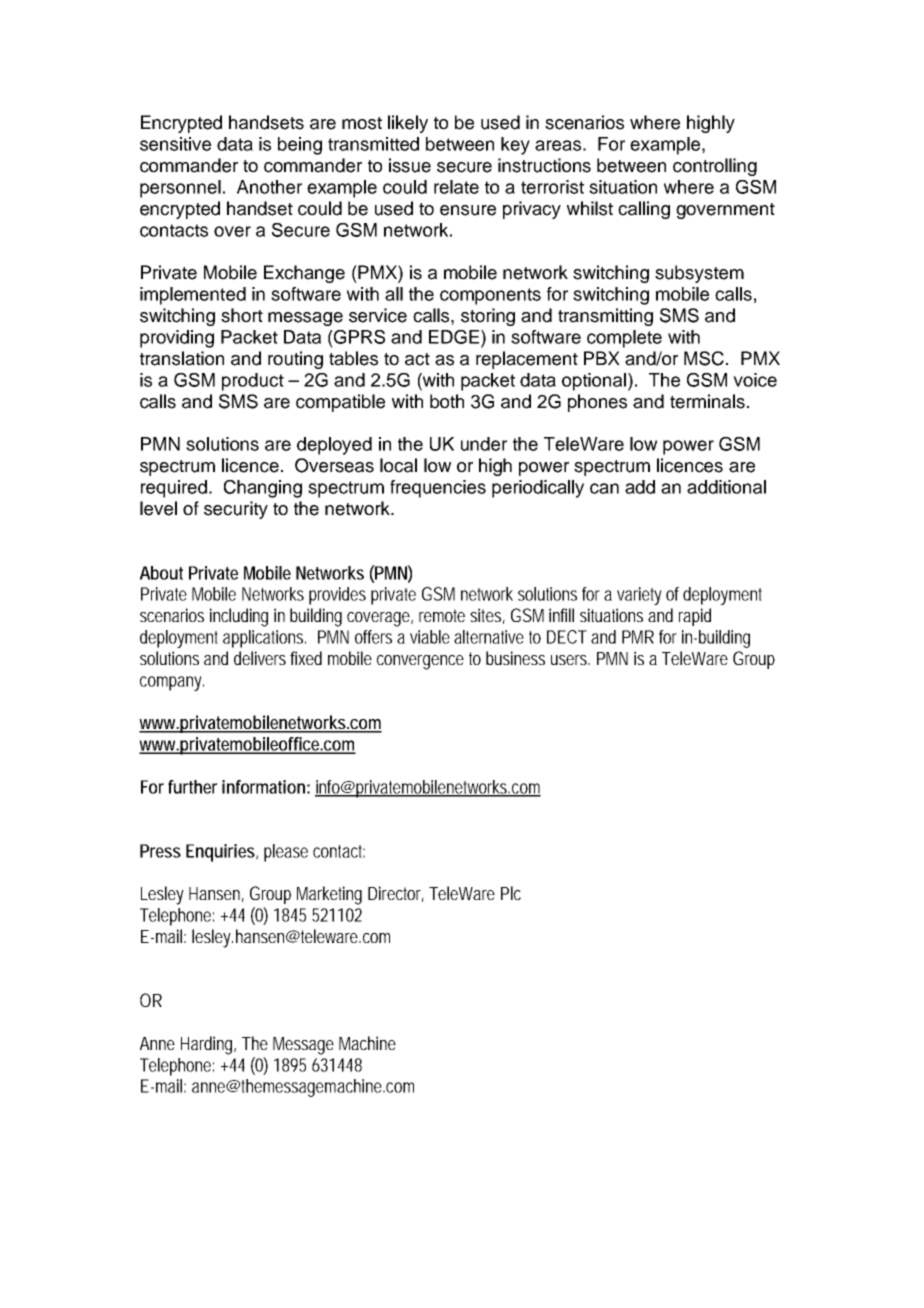  What do you see at coordinates (569, 660) in the page?
I see `users` at bounding box center [569, 660].
